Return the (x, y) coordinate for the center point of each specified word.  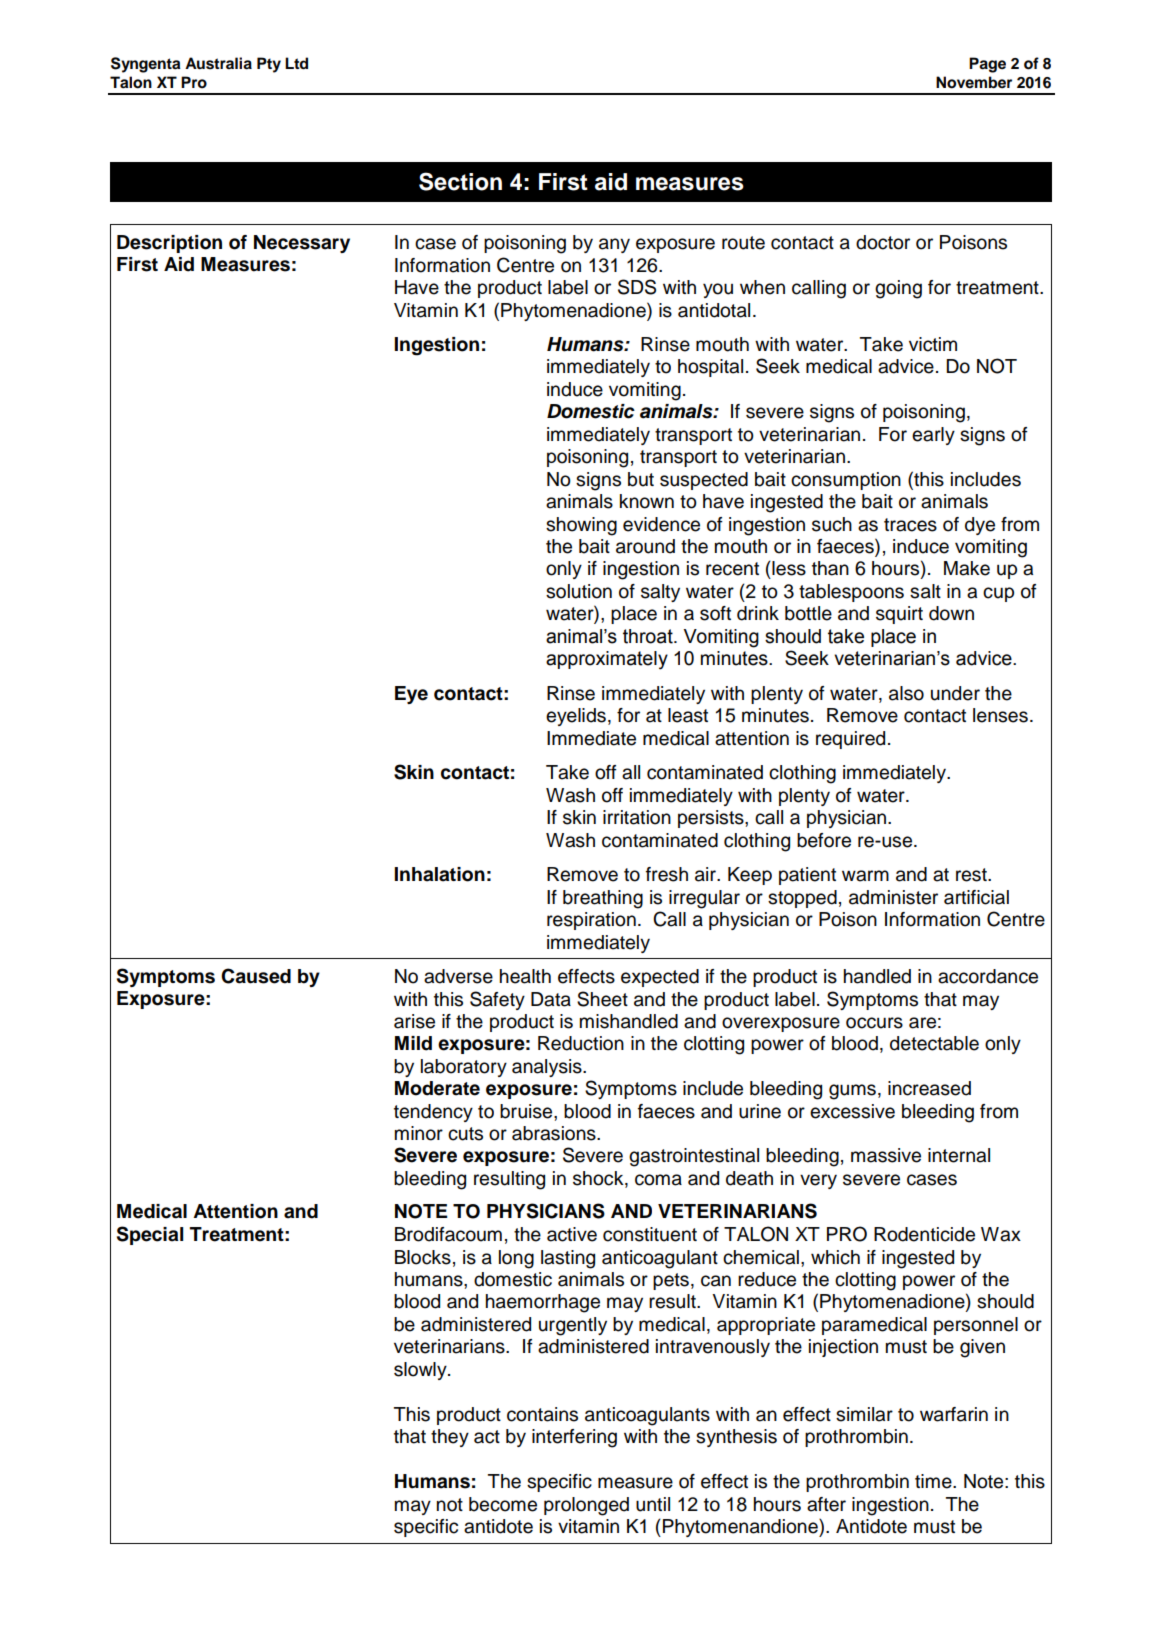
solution (579, 591)
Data (551, 999)
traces (910, 525)
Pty (269, 65)
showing (581, 526)
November (974, 82)
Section (460, 181)
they (450, 1438)
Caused (256, 976)
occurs (874, 1023)
